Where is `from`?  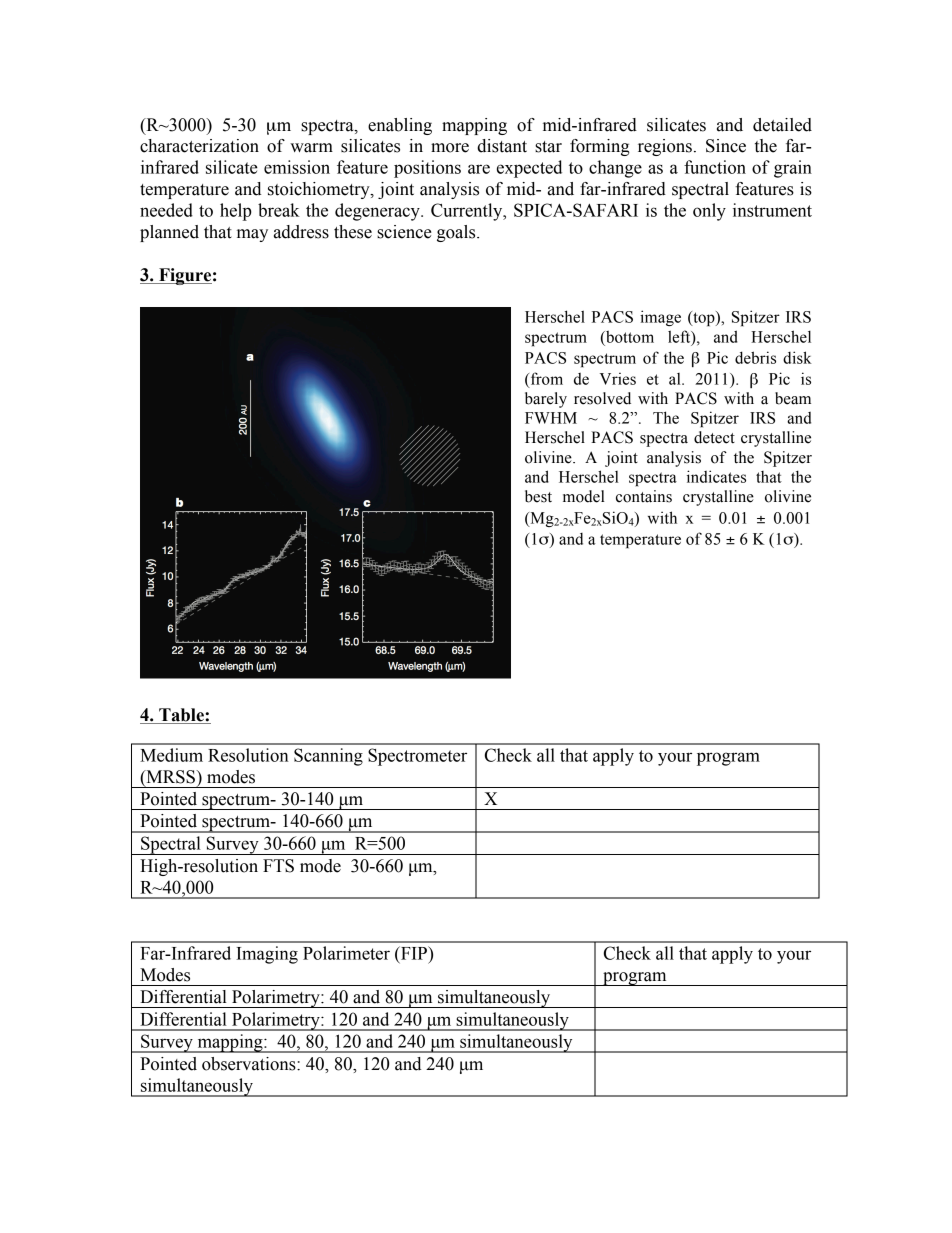 from is located at coordinates (545, 379).
